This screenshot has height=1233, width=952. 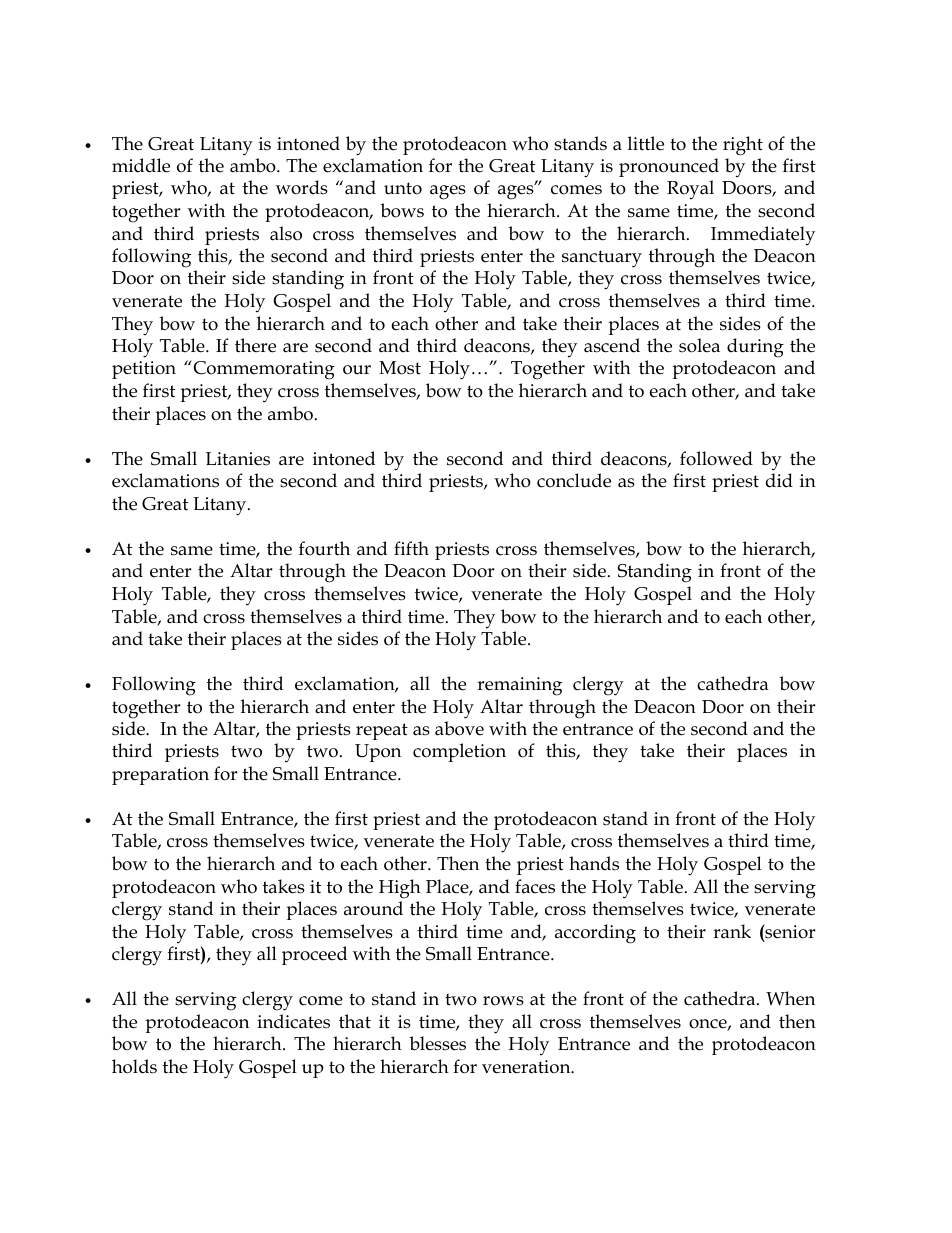 I want to click on When, so click(x=790, y=998).
